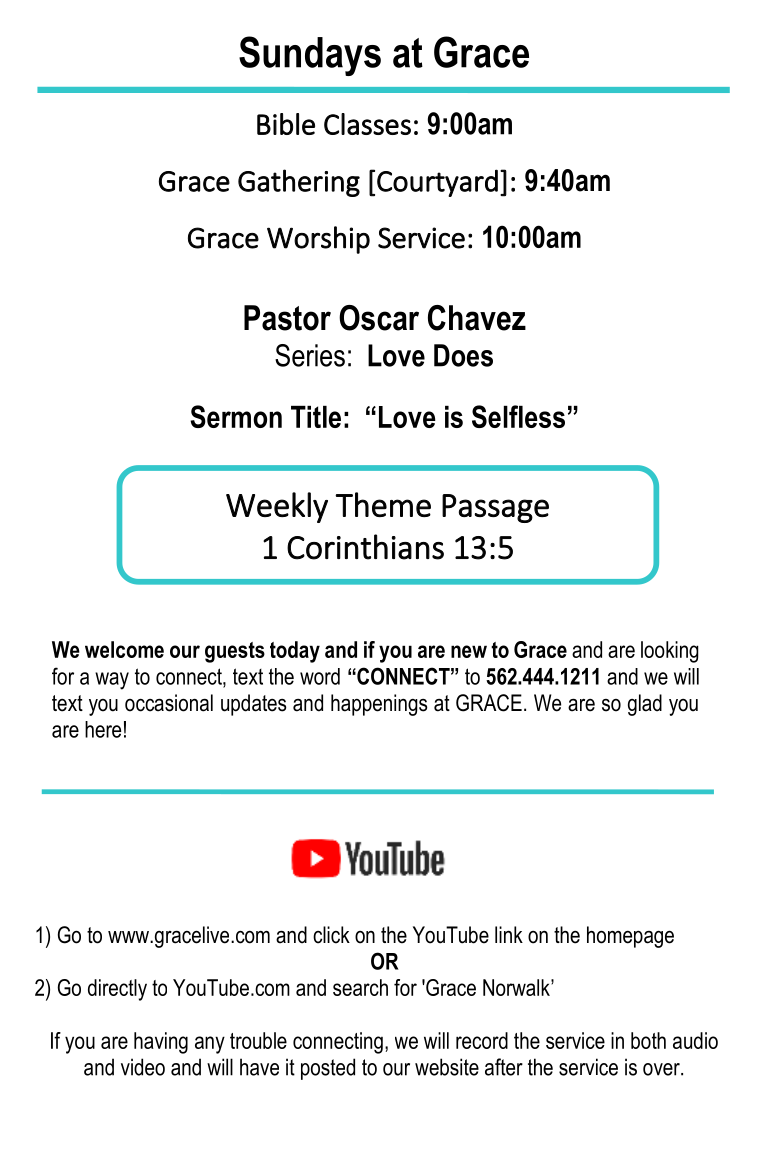  I want to click on Corinthians, so click(365, 547).
